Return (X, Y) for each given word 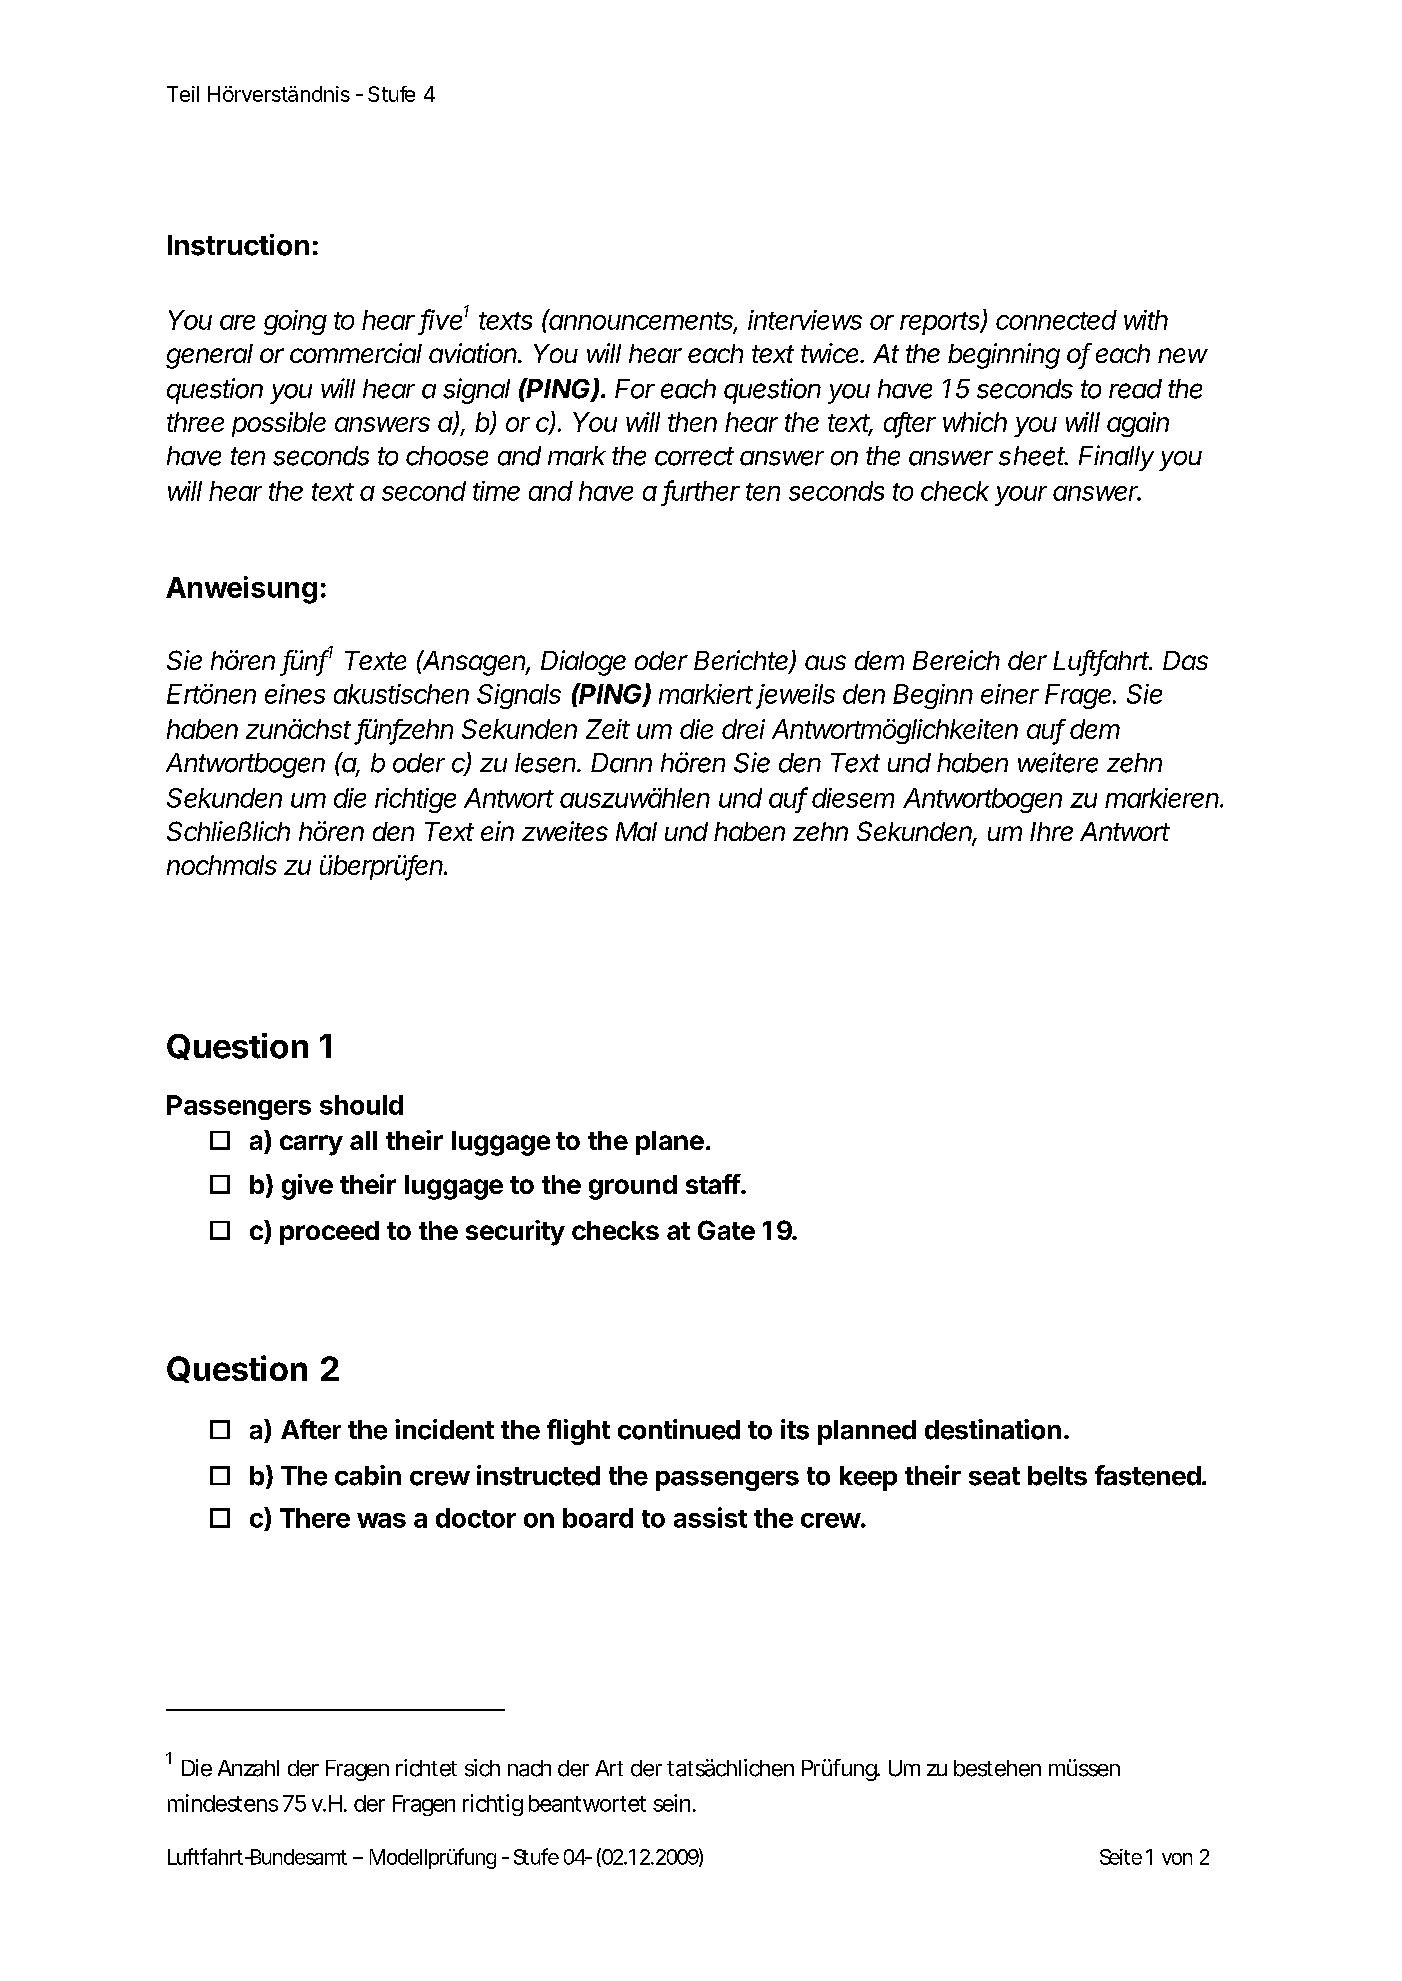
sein (671, 1803)
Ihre (1051, 831)
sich (482, 1768)
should (361, 1105)
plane (670, 1143)
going (295, 322)
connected (1056, 320)
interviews (805, 320)
